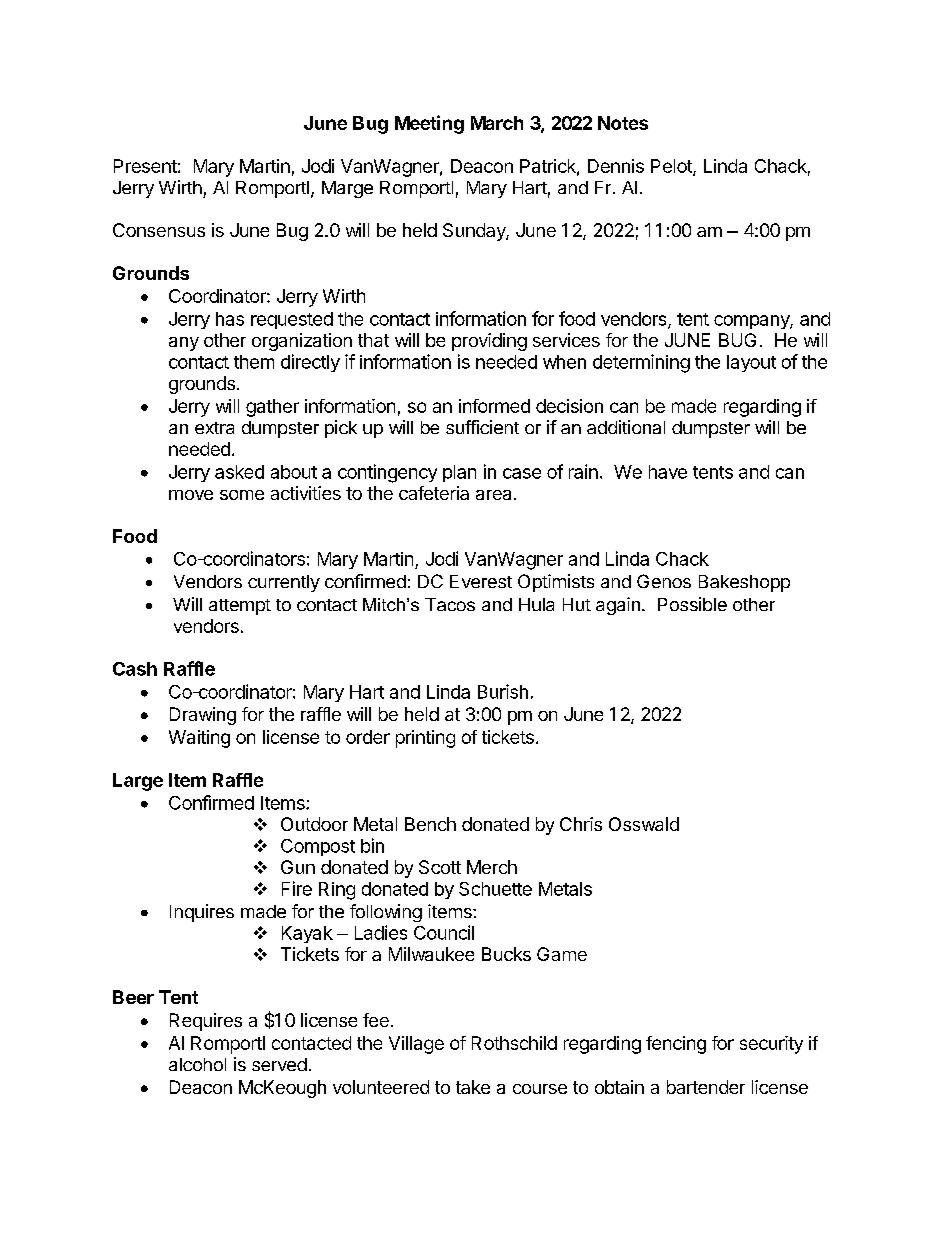 The image size is (952, 1233). Describe the element at coordinates (429, 124) in the screenshot. I see `Meeting` at that location.
